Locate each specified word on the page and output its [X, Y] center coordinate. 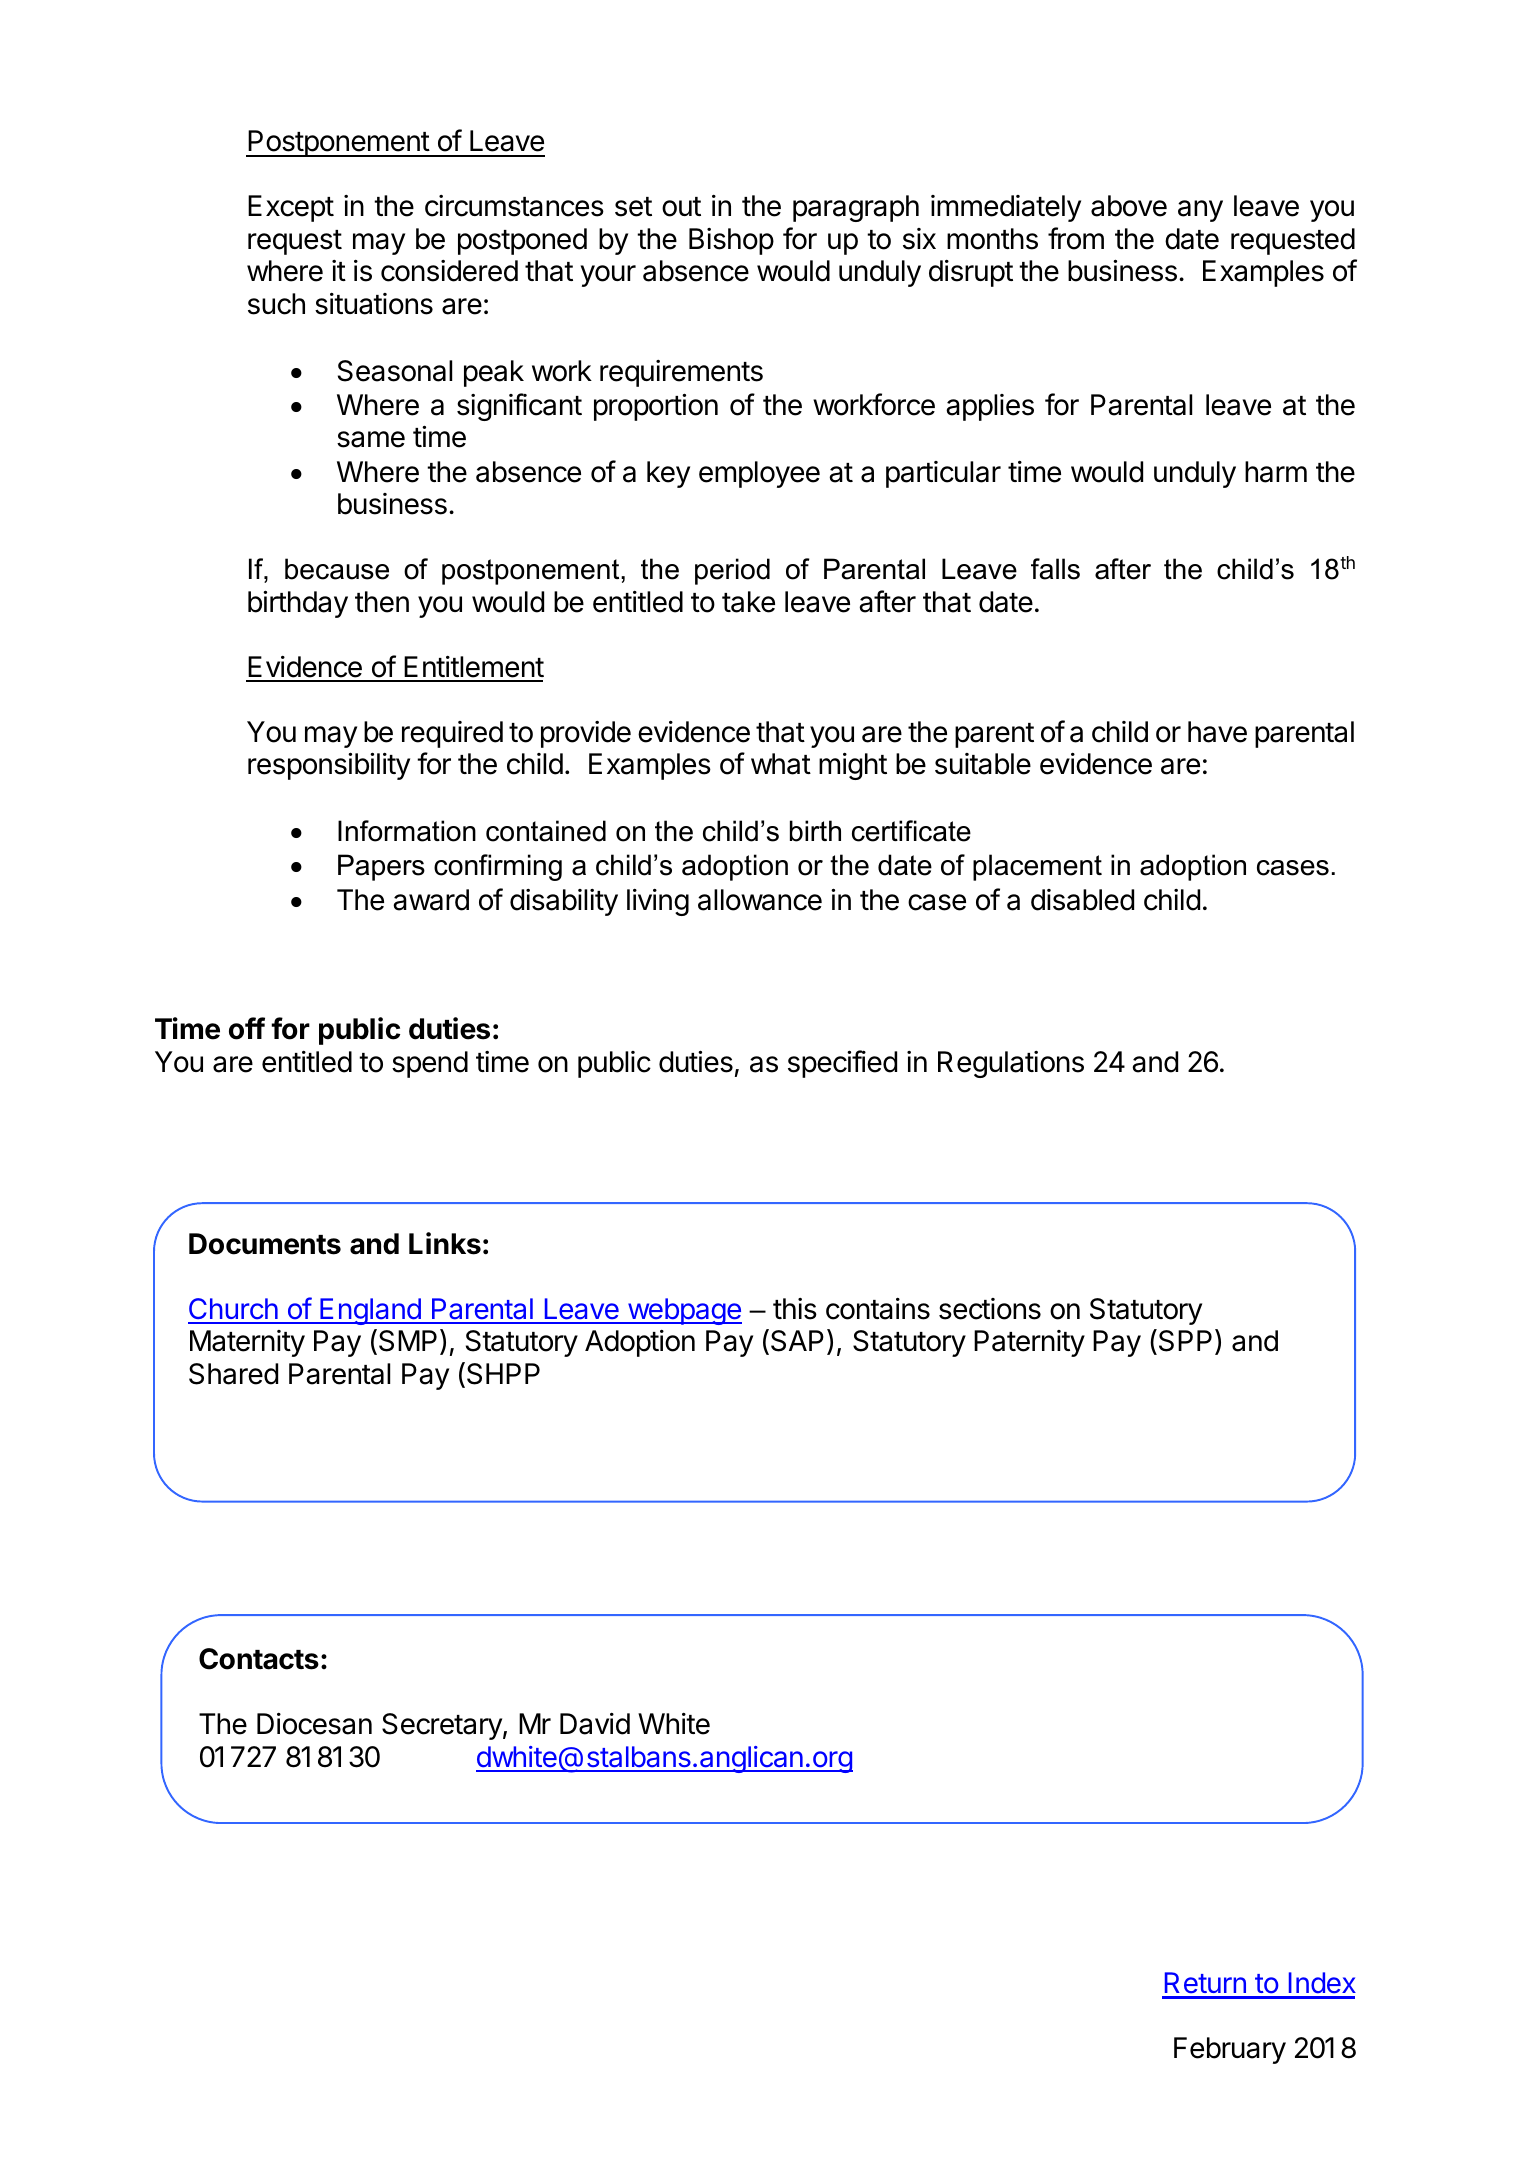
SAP [797, 1341]
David [595, 1724]
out [681, 207]
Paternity [1029, 1343]
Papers [381, 867]
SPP [1184, 1342]
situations [374, 304]
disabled [1082, 900]
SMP [406, 1342]
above [1129, 206]
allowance [760, 900]
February [1230, 2050]
